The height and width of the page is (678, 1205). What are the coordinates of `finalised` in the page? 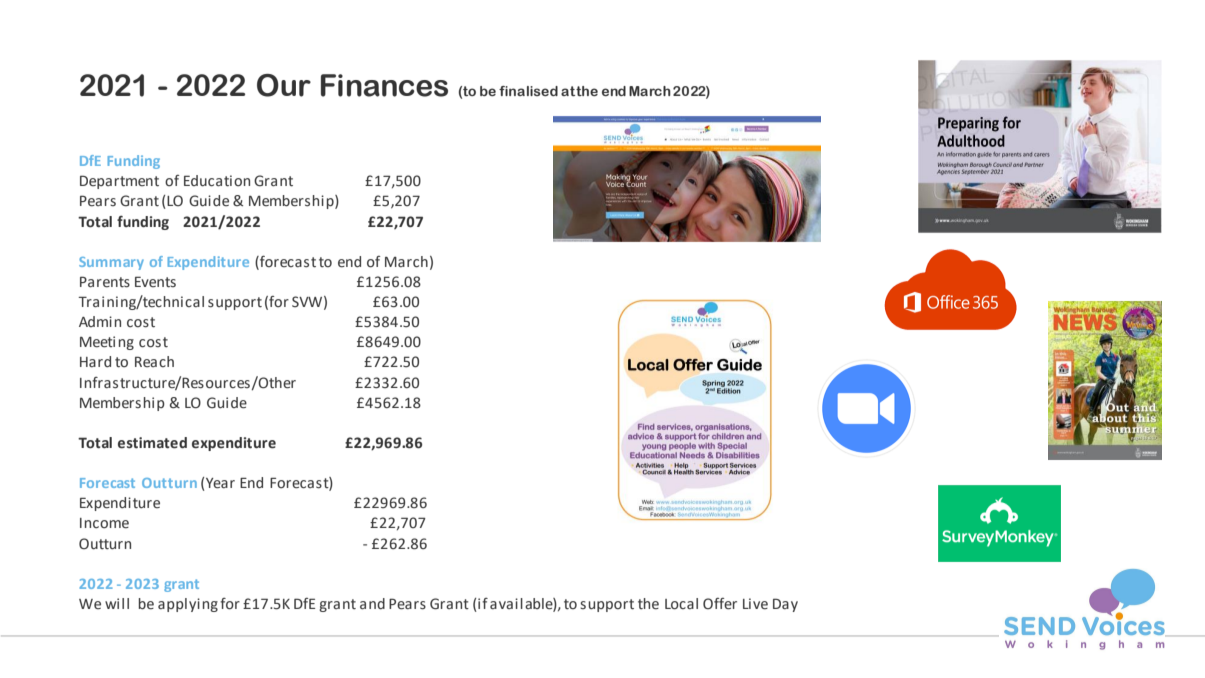 It's located at (528, 91).
